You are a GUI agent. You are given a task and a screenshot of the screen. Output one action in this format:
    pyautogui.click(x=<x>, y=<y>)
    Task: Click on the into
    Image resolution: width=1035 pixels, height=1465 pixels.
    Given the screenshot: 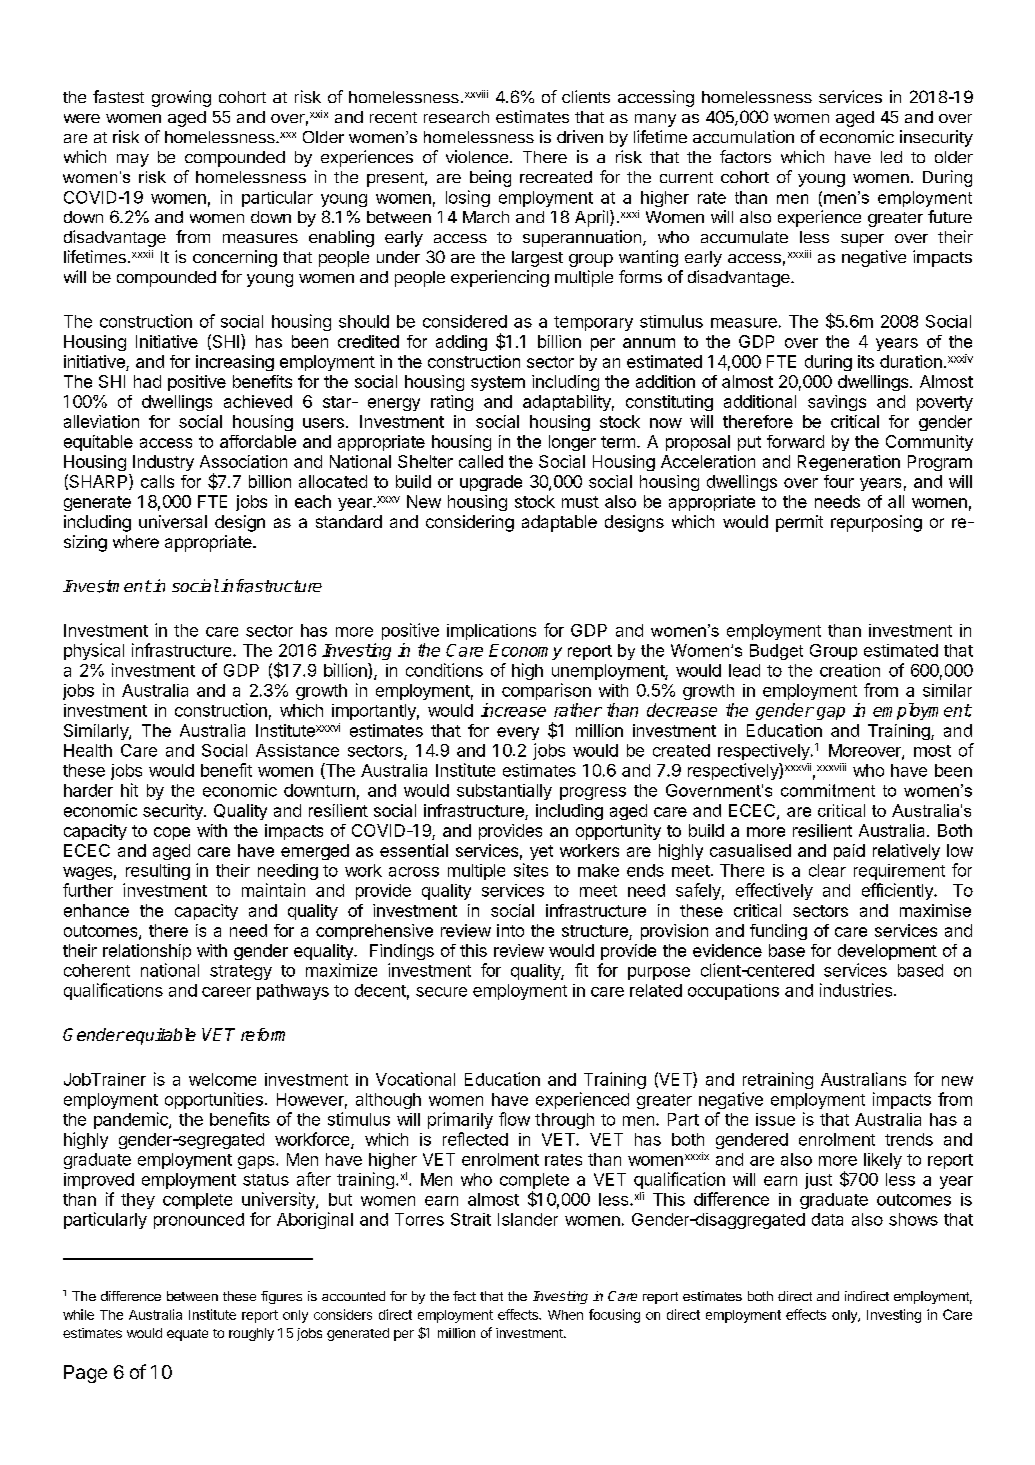 What is the action you would take?
    pyautogui.click(x=510, y=930)
